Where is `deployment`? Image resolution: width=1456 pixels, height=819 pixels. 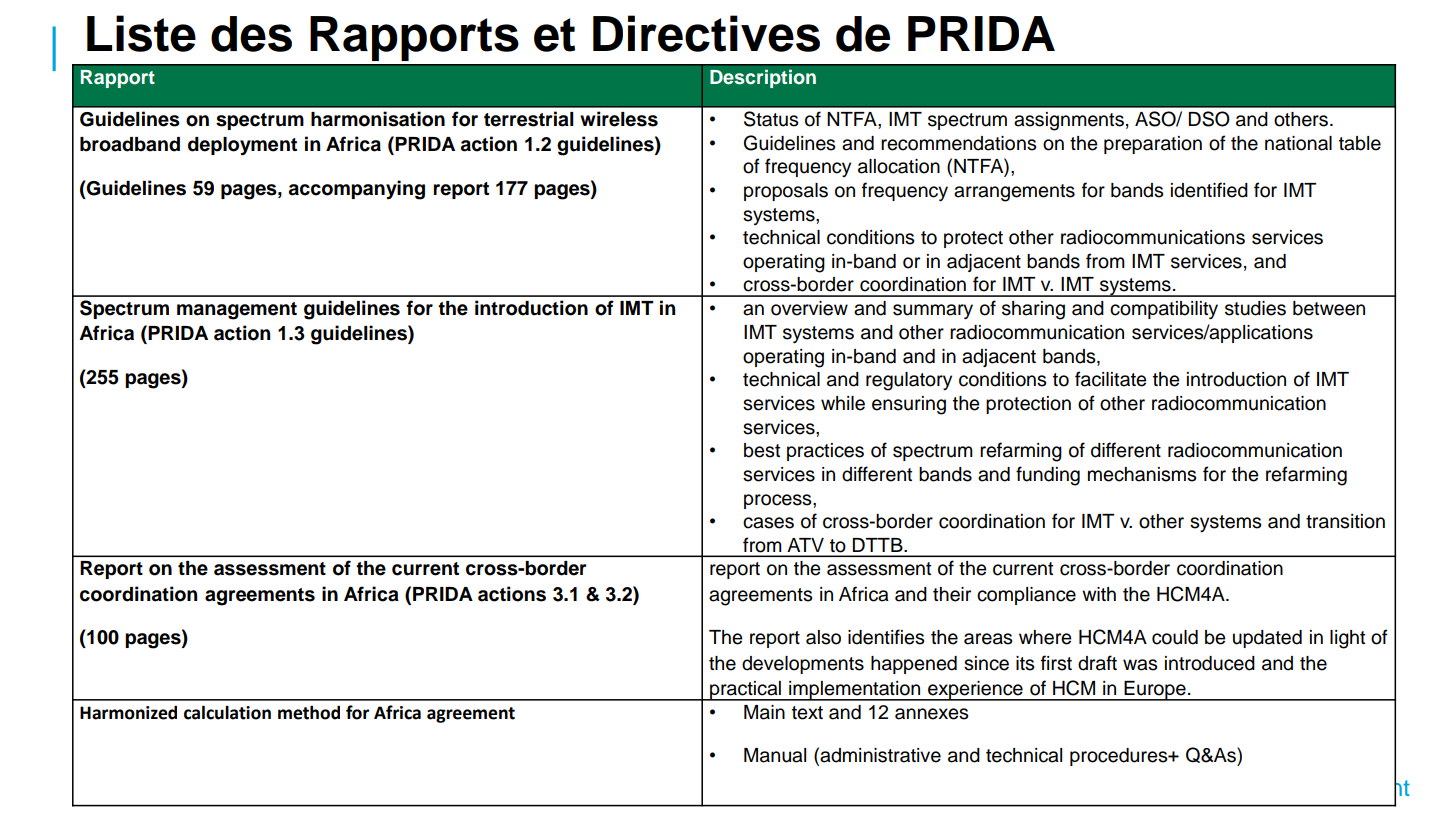
deployment is located at coordinates (242, 146).
